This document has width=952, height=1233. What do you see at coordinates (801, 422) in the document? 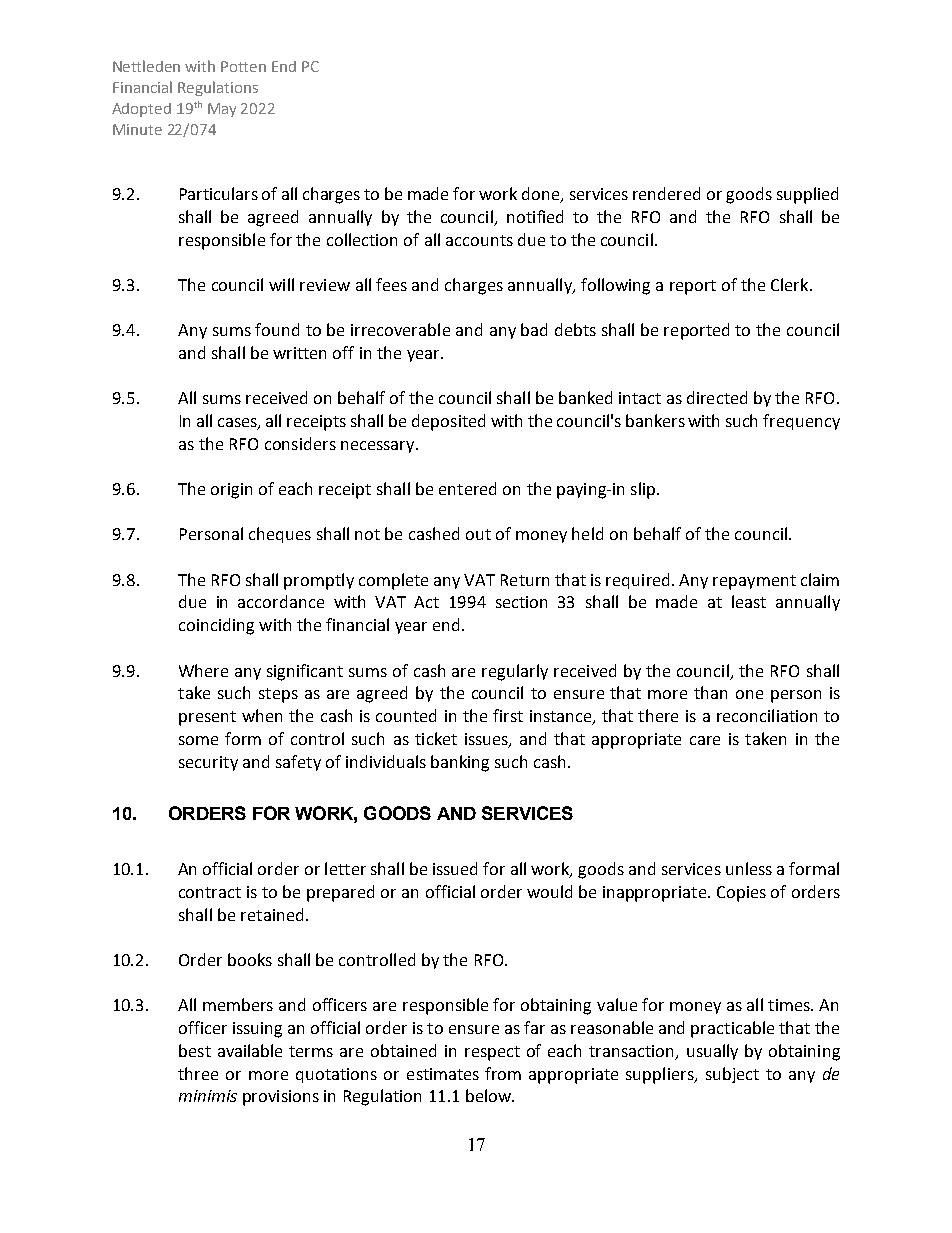
I see `frequency` at bounding box center [801, 422].
